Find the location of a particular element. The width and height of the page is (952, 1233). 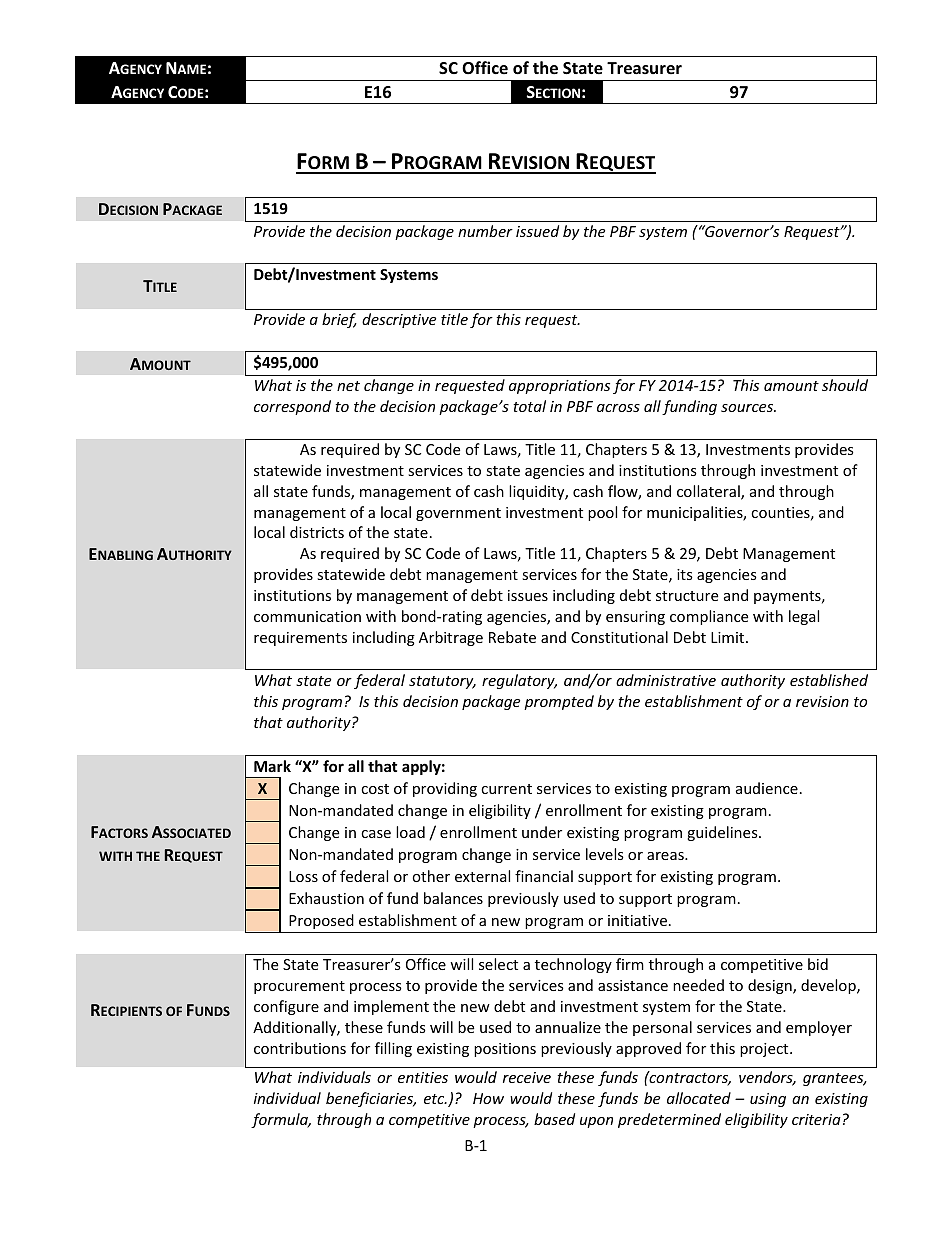

based is located at coordinates (554, 1119).
